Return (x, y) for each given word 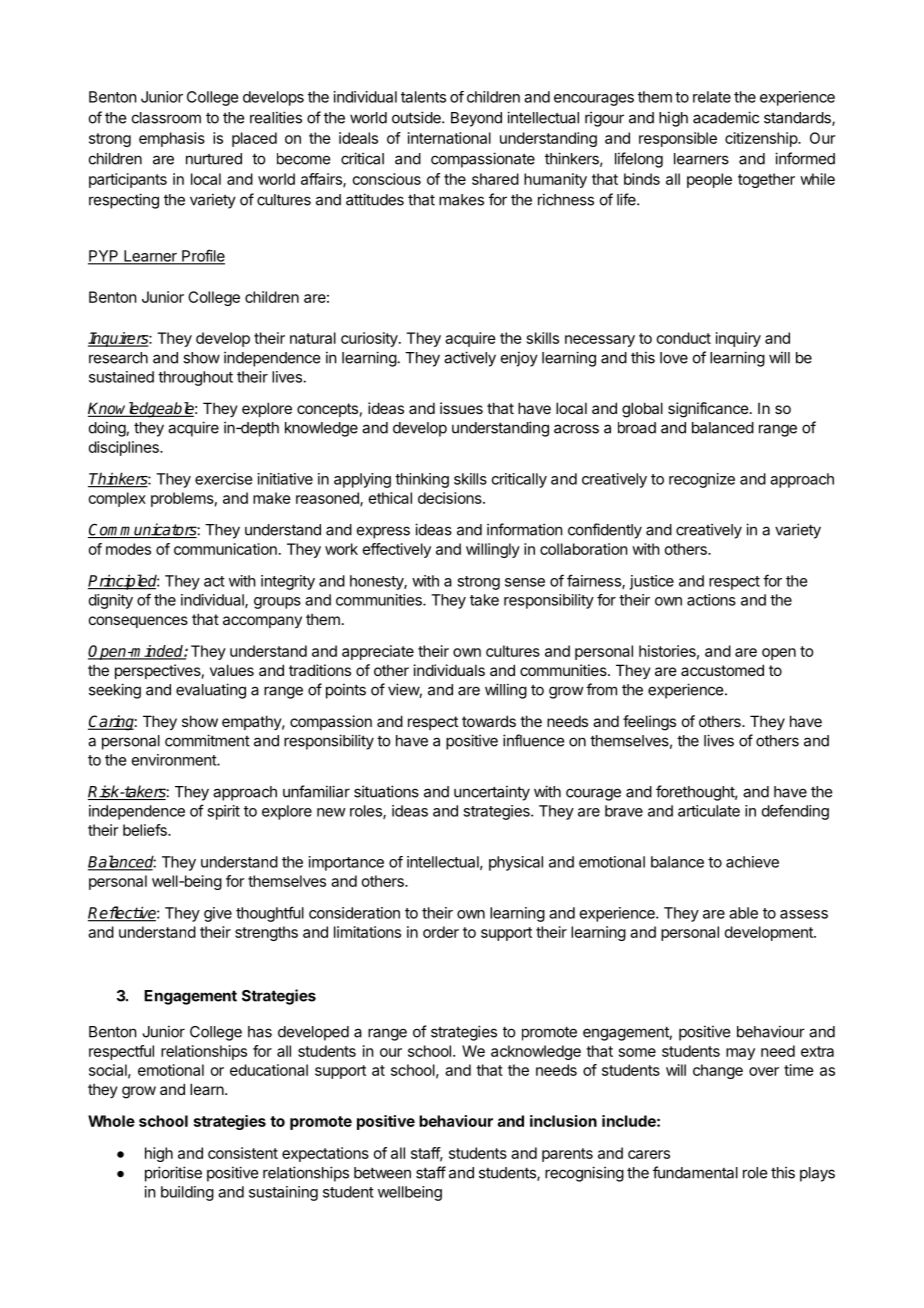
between (382, 1173)
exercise (223, 479)
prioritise (173, 1174)
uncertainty (492, 793)
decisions (451, 498)
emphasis (172, 139)
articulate (709, 811)
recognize (702, 480)
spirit (223, 812)
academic (726, 117)
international (449, 138)
